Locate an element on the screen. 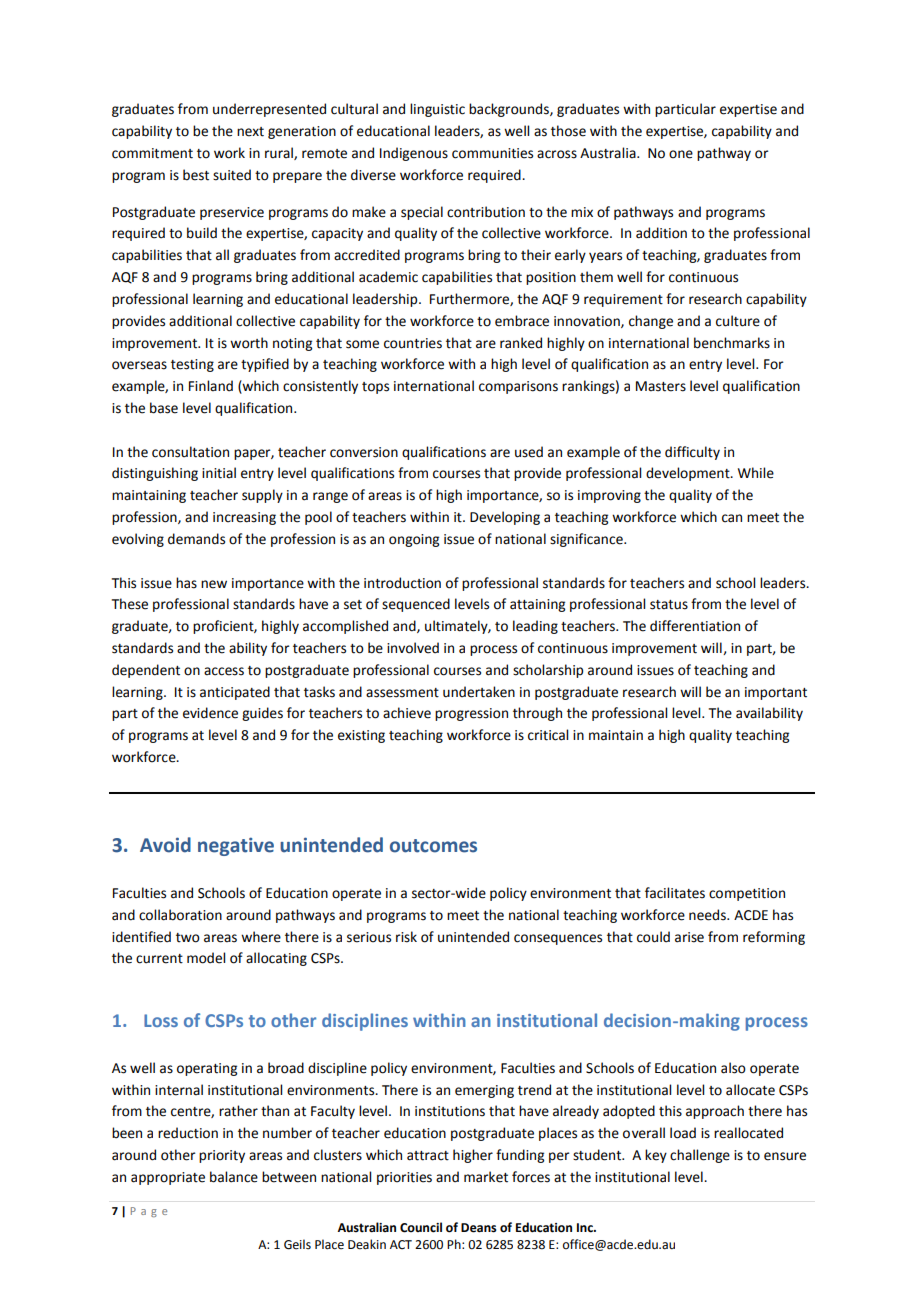 Image resolution: width=924 pixels, height=1308 pixels. access is located at coordinates (224, 671).
